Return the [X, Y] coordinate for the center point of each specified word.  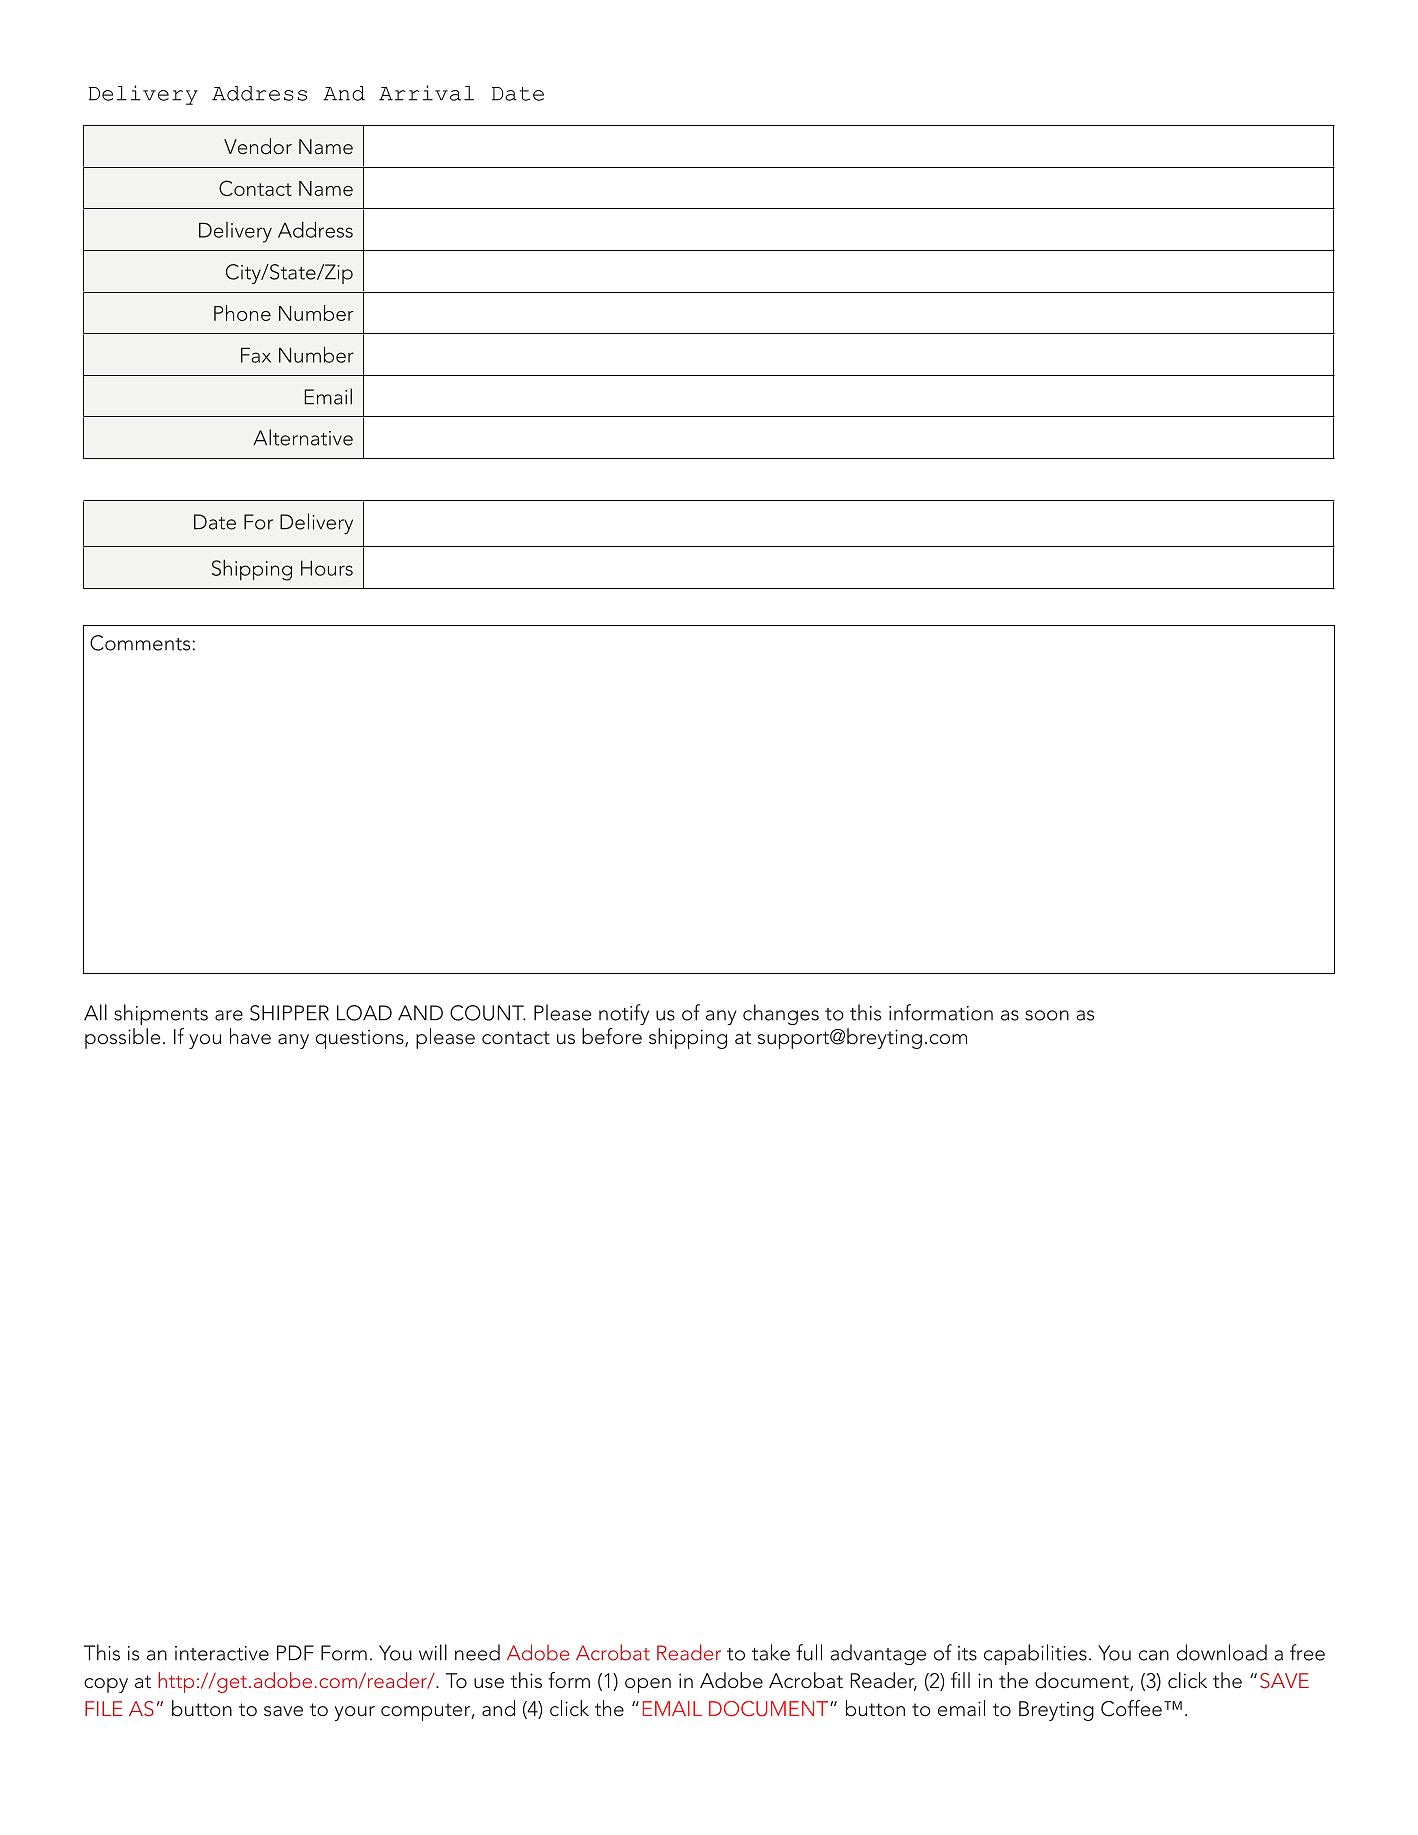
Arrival [426, 93]
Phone [242, 313]
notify [624, 1014]
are [229, 1015]
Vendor [258, 146]
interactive [222, 1653]
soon [1047, 1015]
